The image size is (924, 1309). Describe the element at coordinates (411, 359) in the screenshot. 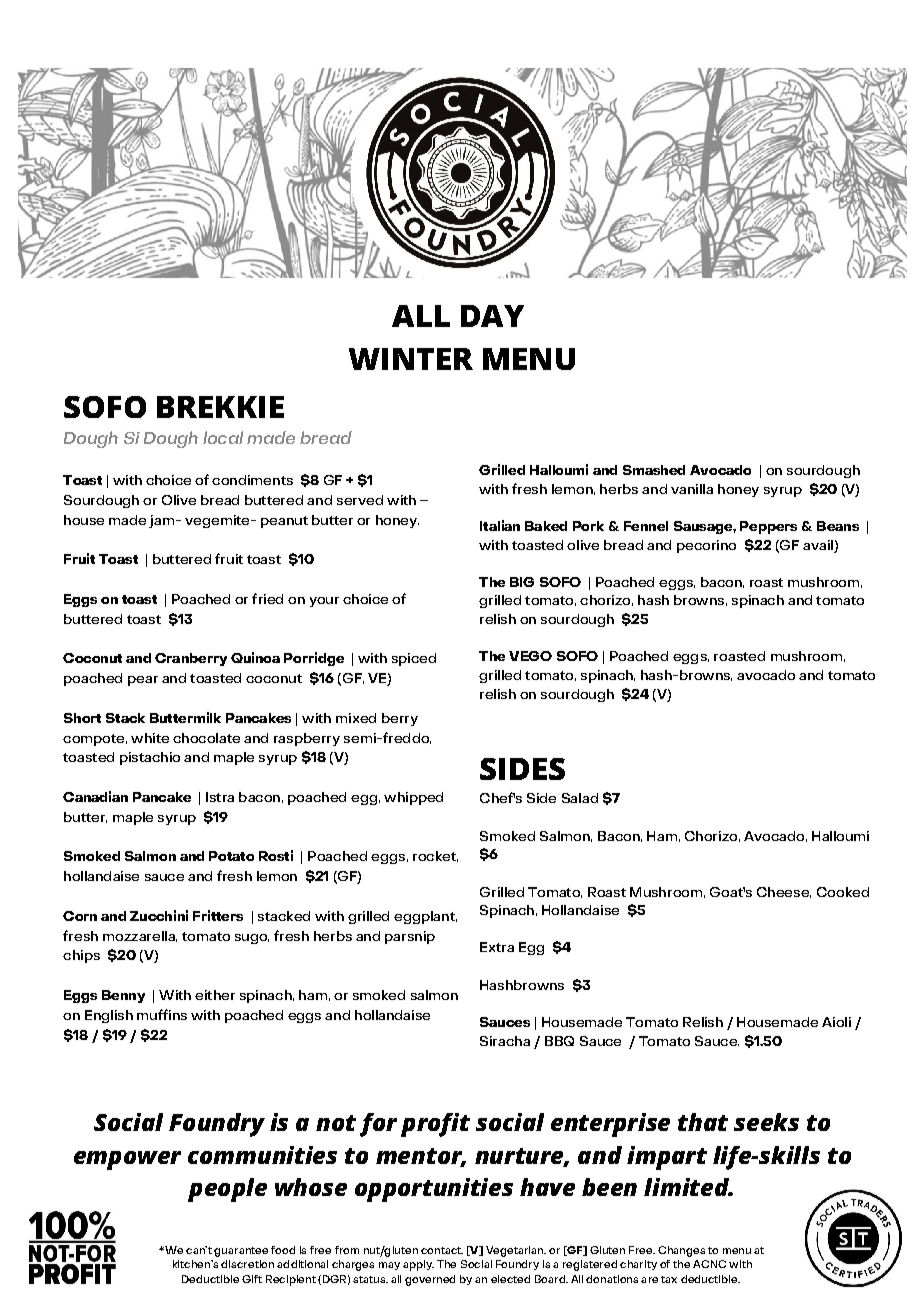

I see `WINTER` at that location.
